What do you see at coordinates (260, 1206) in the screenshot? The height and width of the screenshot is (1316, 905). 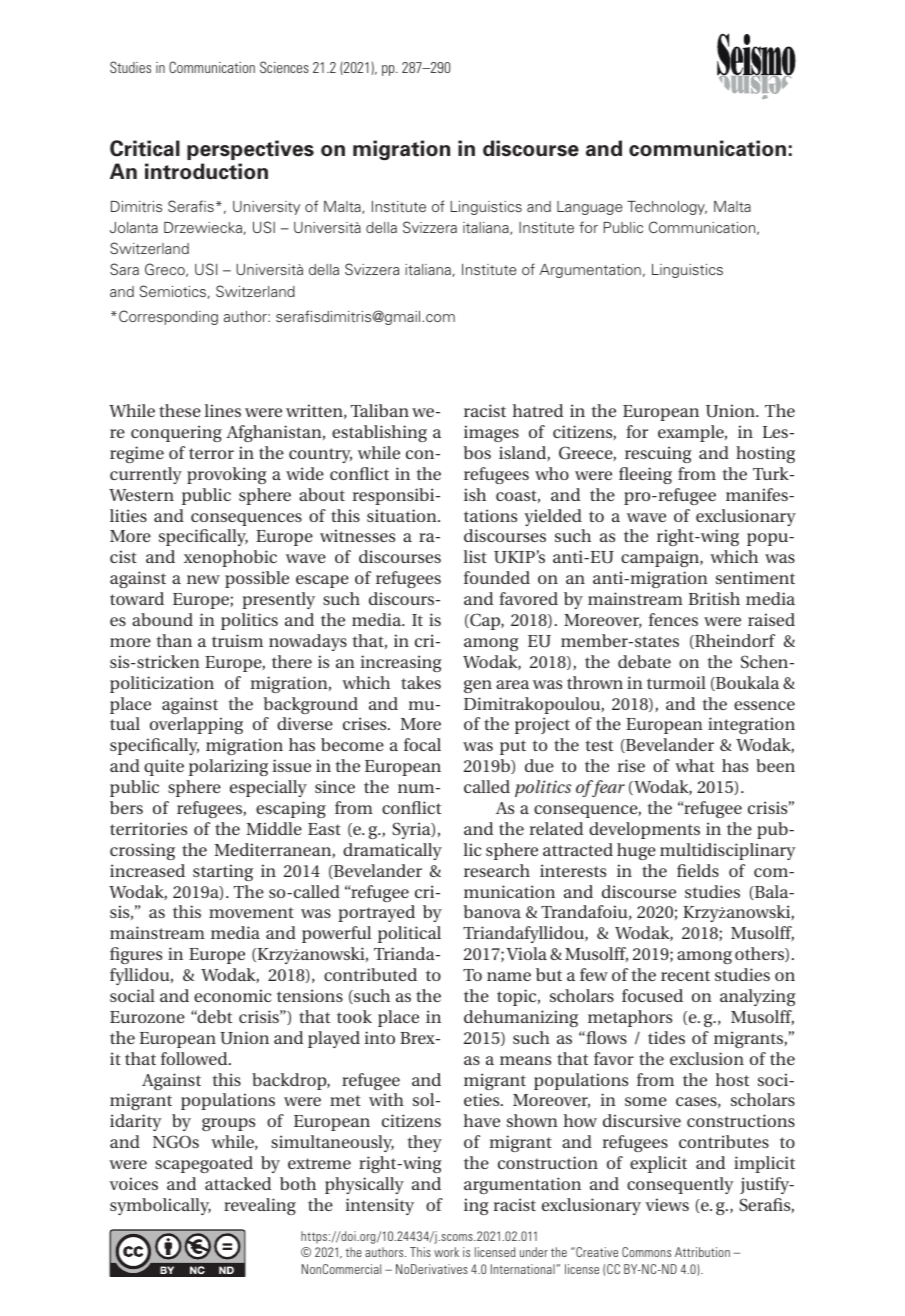 I see `revealing` at bounding box center [260, 1206].
